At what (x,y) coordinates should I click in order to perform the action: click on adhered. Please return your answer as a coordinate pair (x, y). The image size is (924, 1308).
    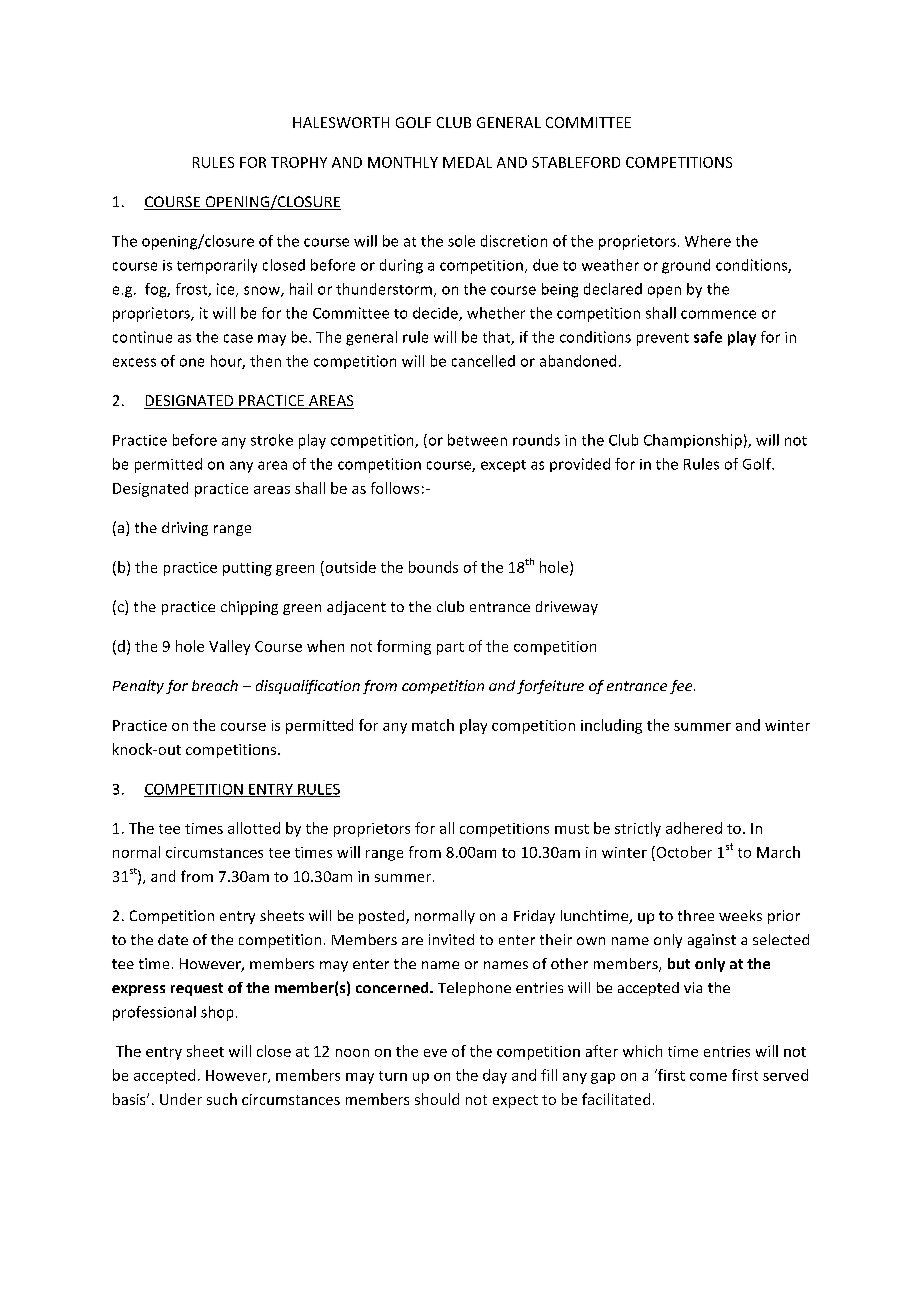
    Looking at the image, I should click on (694, 828).
